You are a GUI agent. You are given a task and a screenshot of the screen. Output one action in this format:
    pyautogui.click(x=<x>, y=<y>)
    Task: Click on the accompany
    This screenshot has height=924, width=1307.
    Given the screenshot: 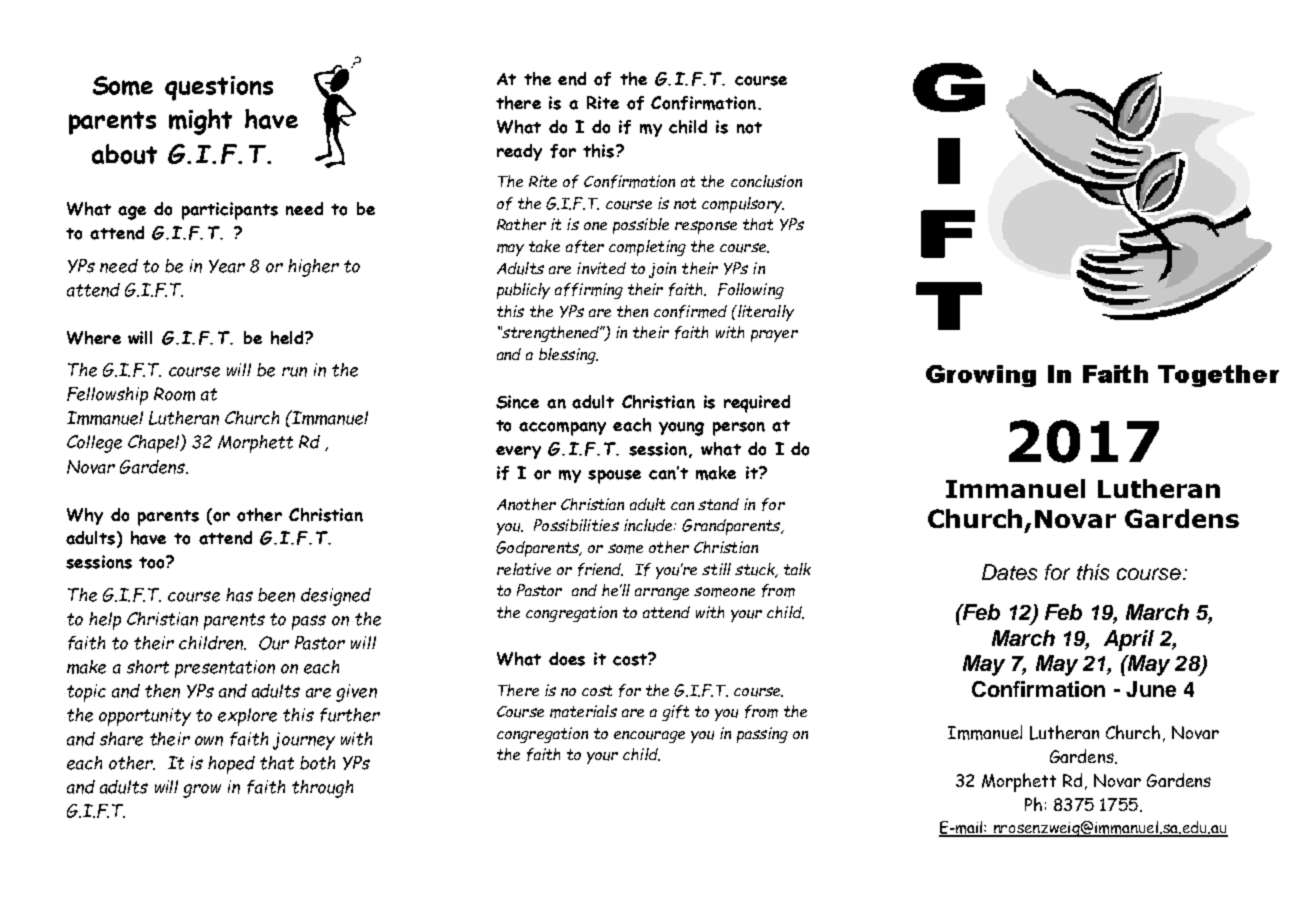 What is the action you would take?
    pyautogui.click(x=562, y=429)
